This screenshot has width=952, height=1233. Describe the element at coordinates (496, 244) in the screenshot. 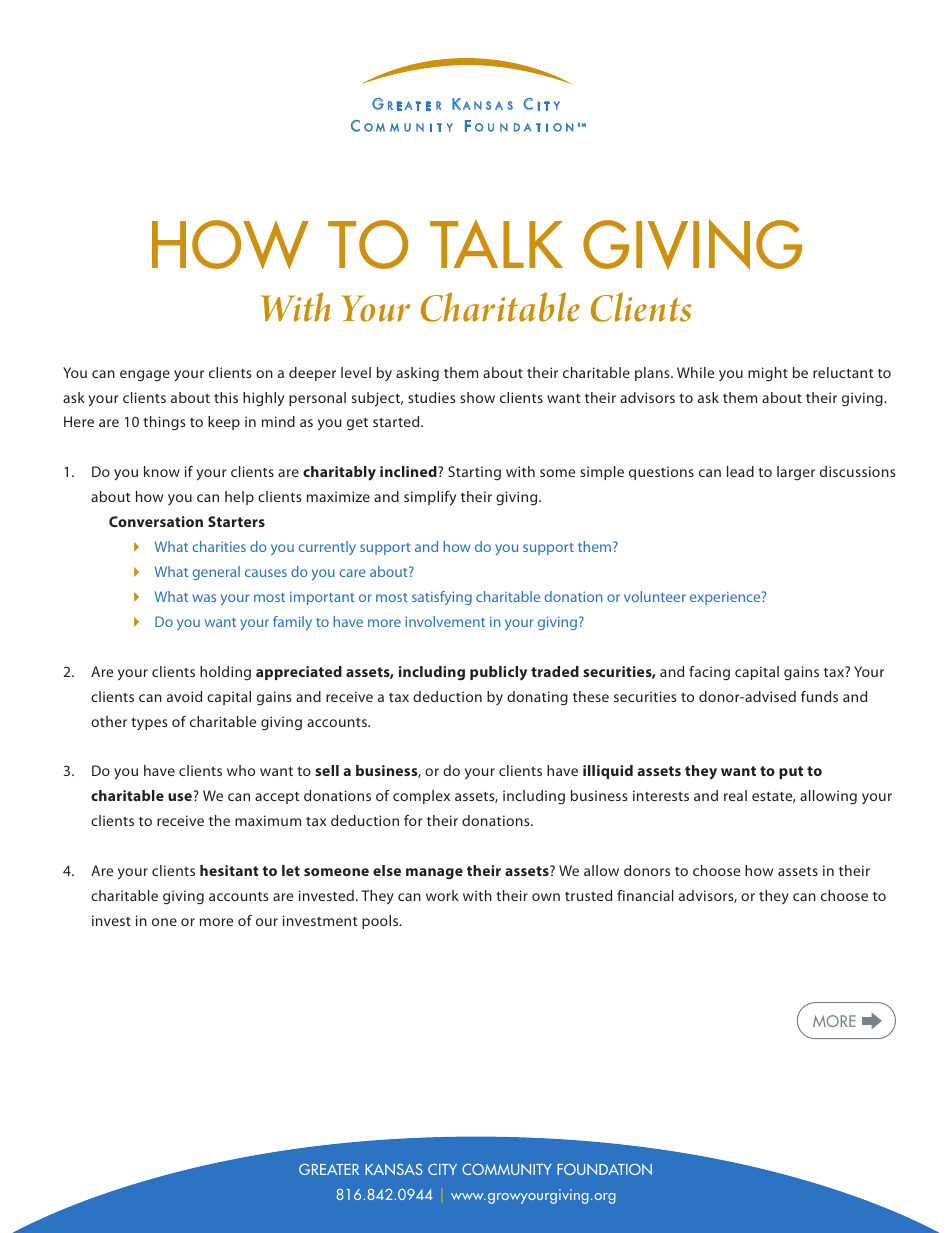

I see `TALK` at that location.
